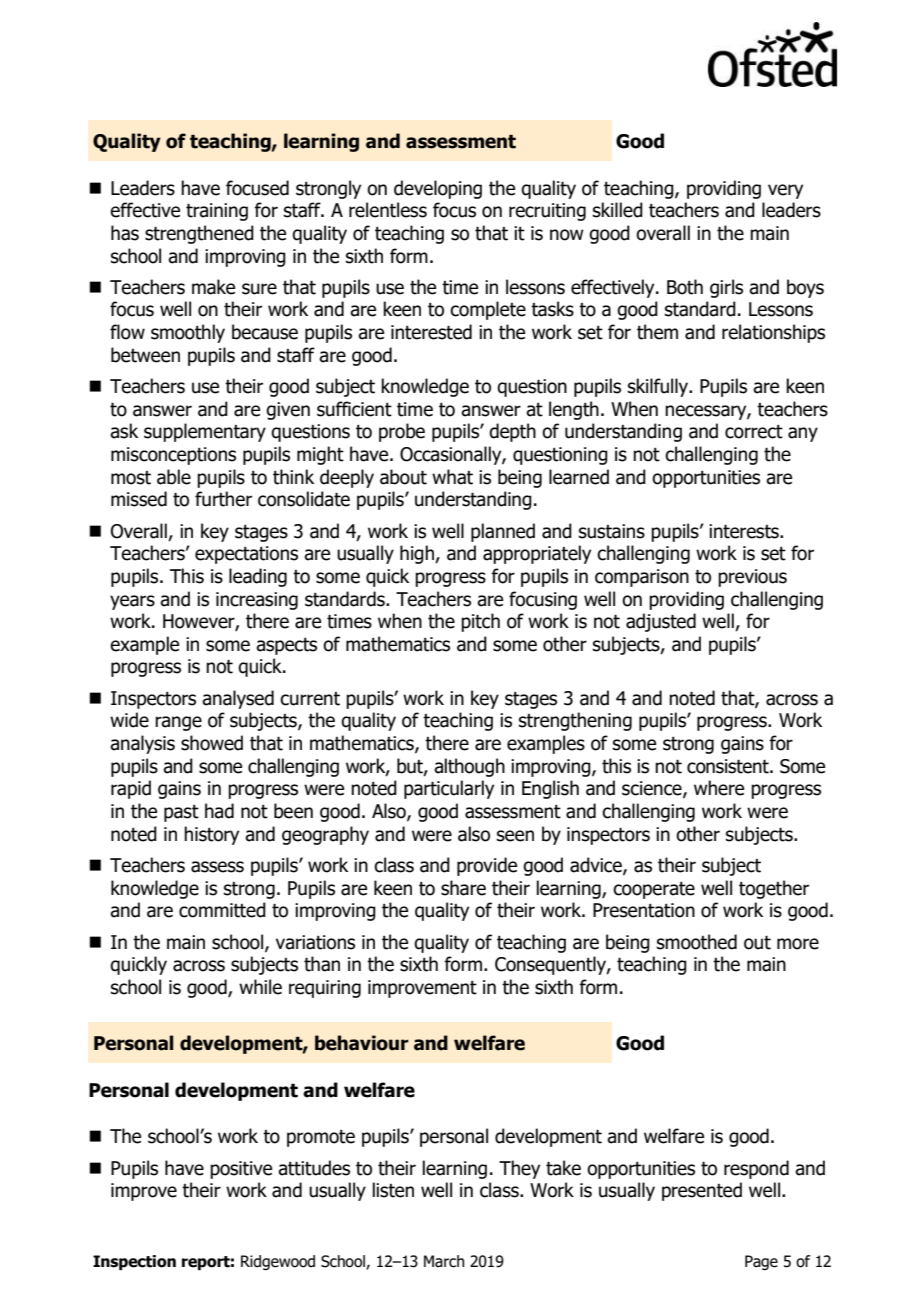 This screenshot has width=924, height=1310. I want to click on behaviour, so click(362, 1043).
